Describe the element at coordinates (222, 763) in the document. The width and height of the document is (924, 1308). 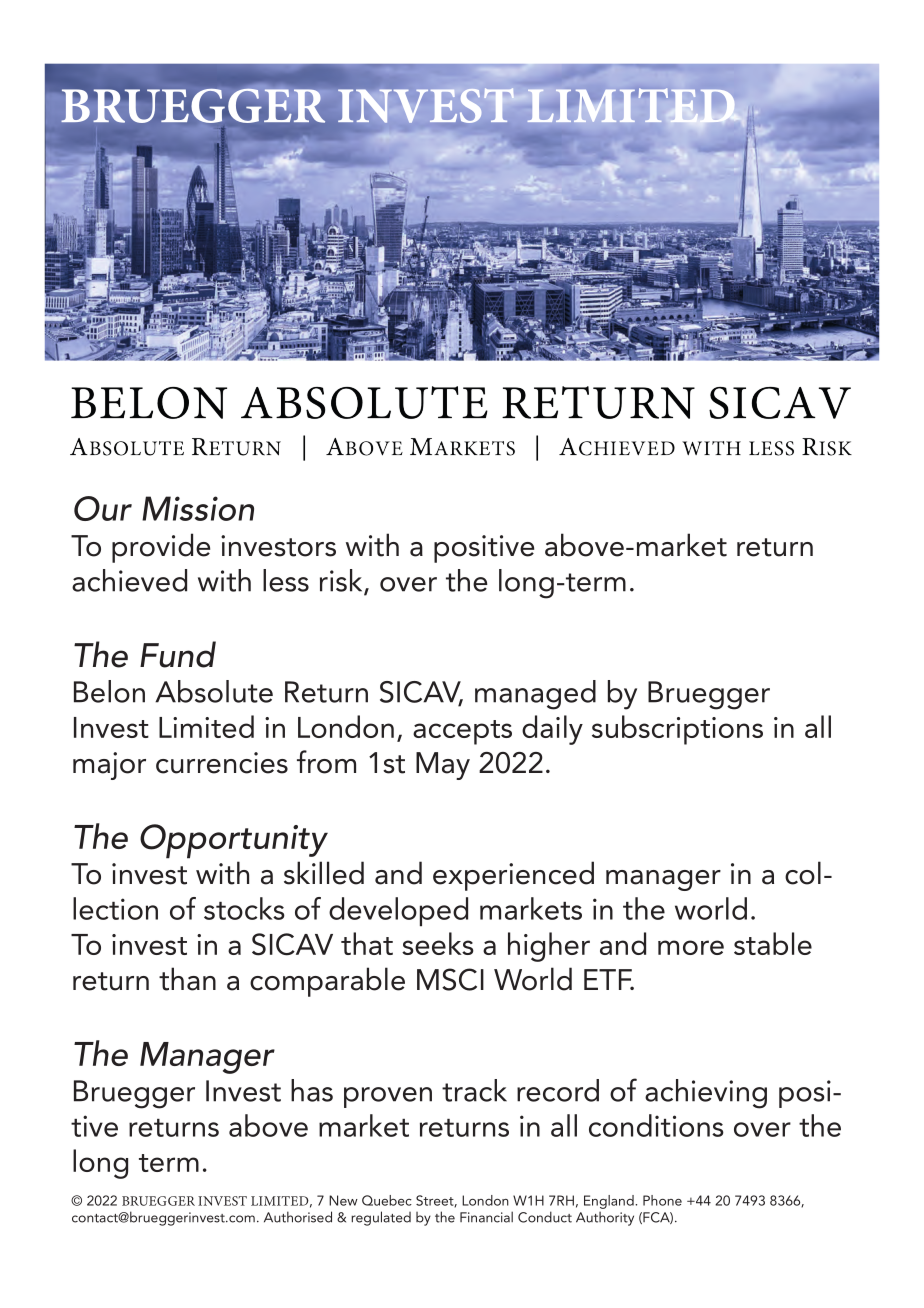
I see `currencies` at that location.
